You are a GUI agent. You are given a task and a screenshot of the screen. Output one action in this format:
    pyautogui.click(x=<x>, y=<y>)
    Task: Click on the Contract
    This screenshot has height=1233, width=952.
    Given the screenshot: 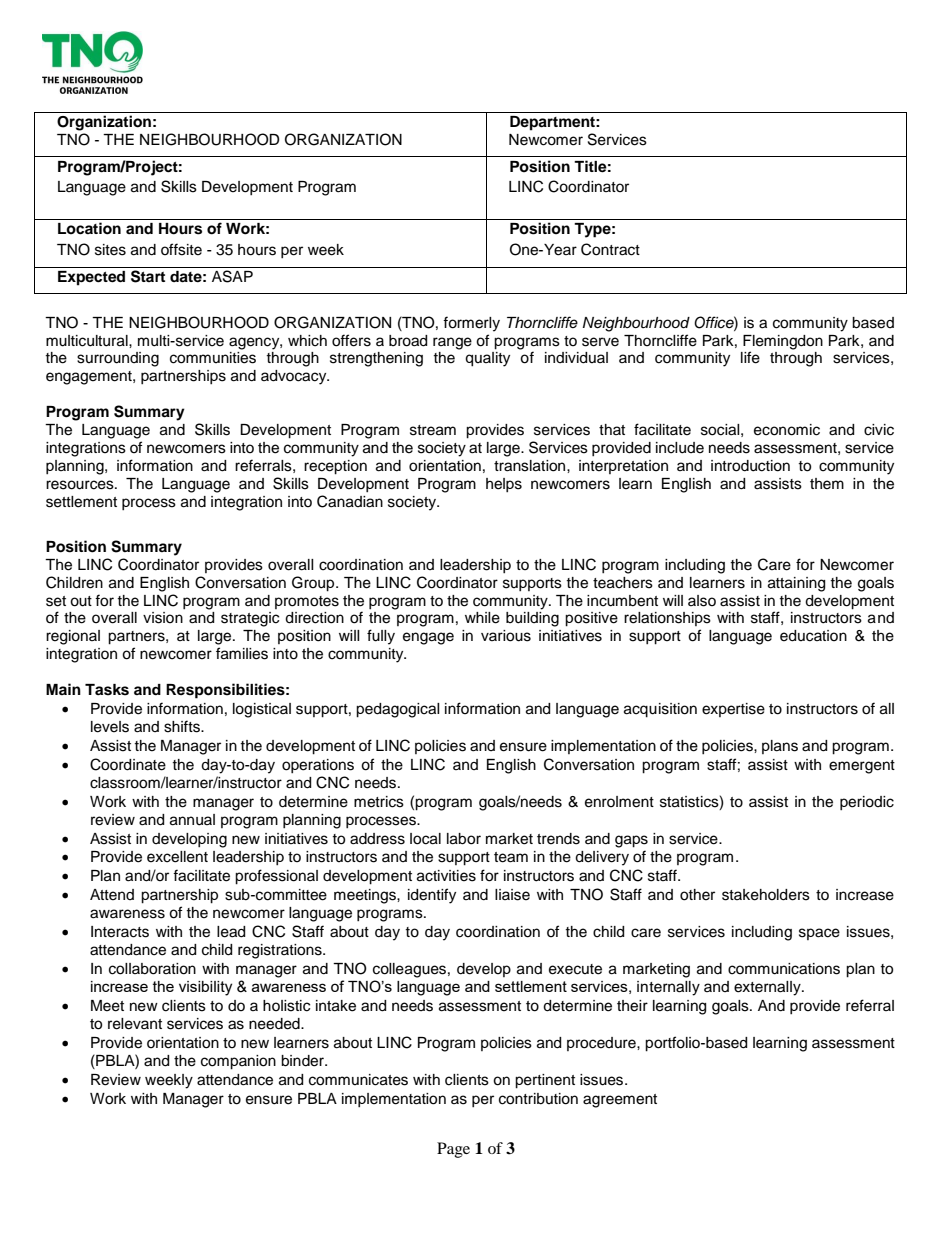 What is the action you would take?
    pyautogui.click(x=610, y=249)
